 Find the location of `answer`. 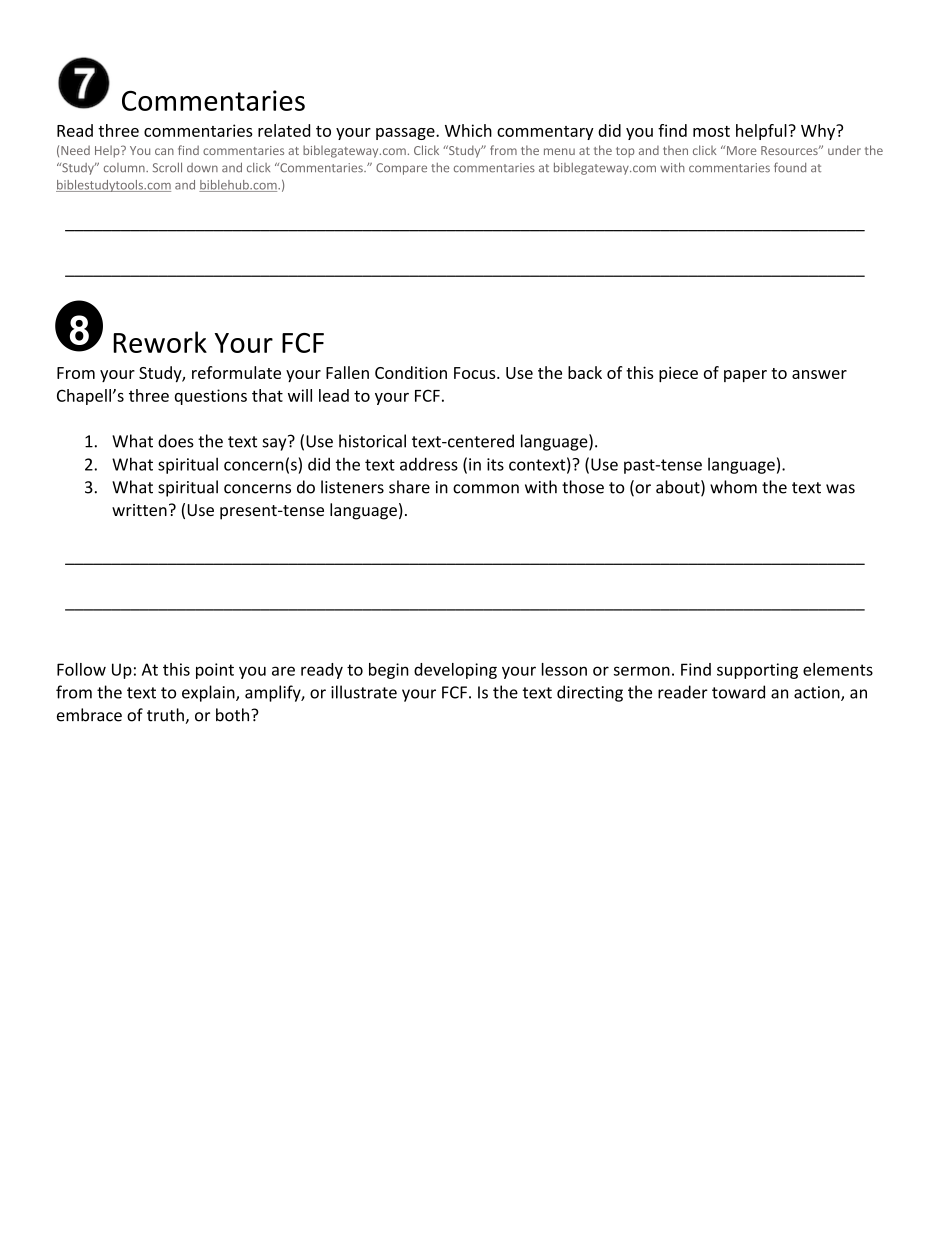

answer is located at coordinates (819, 374).
